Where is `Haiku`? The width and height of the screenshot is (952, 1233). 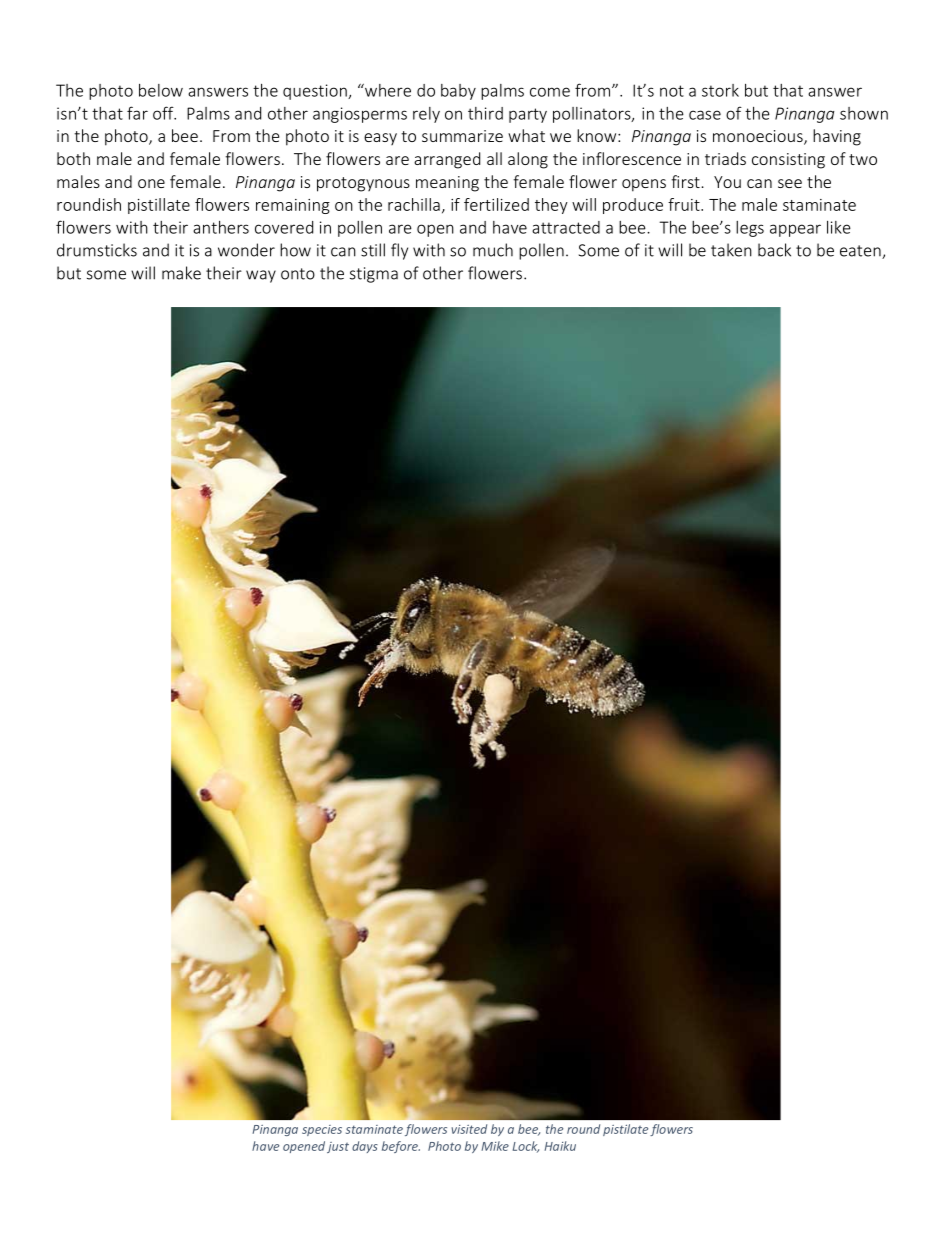 Haiku is located at coordinates (560, 1146).
